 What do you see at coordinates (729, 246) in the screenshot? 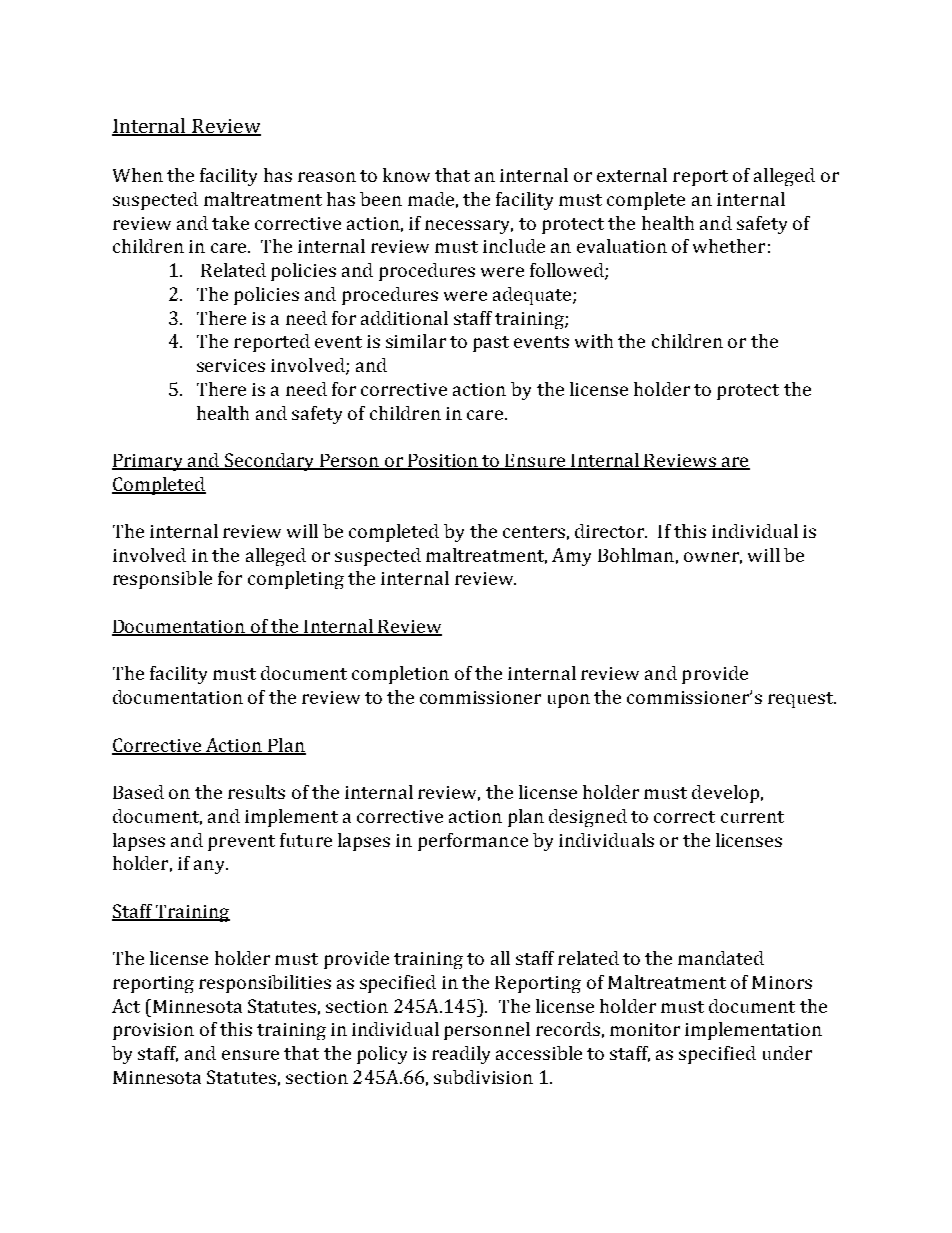
I see `whether` at bounding box center [729, 246].
